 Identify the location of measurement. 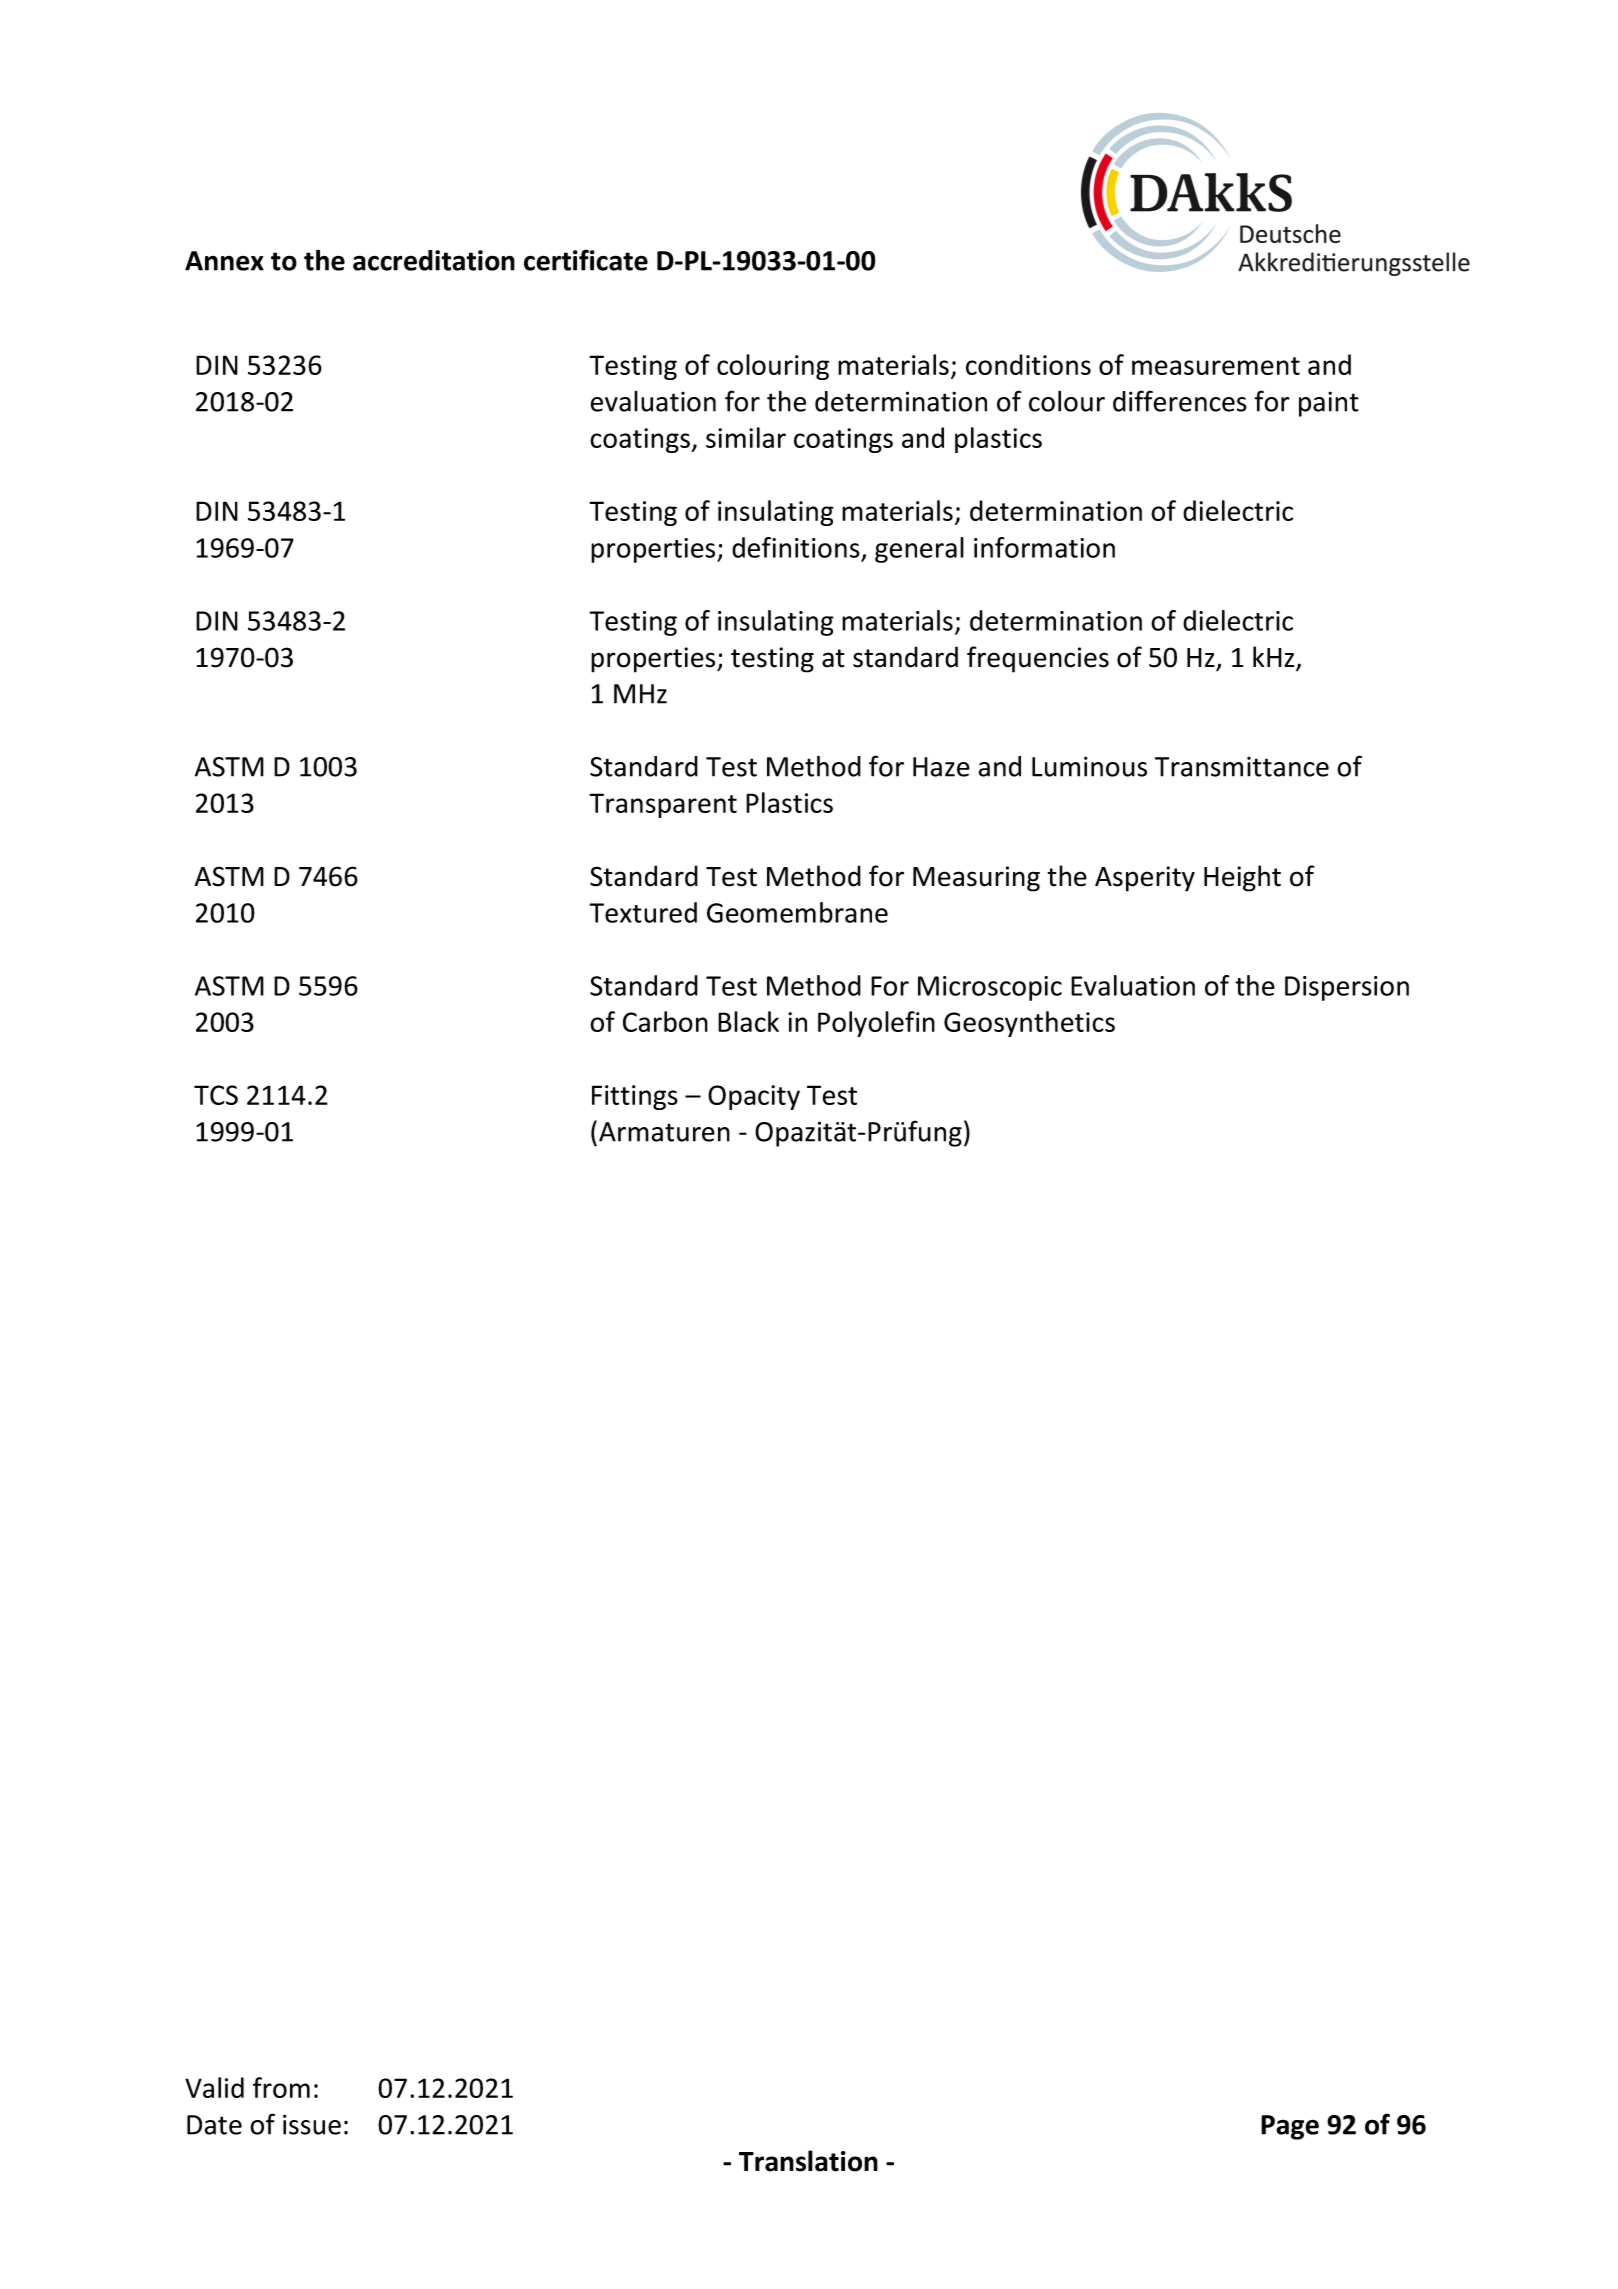
(1216, 366).
